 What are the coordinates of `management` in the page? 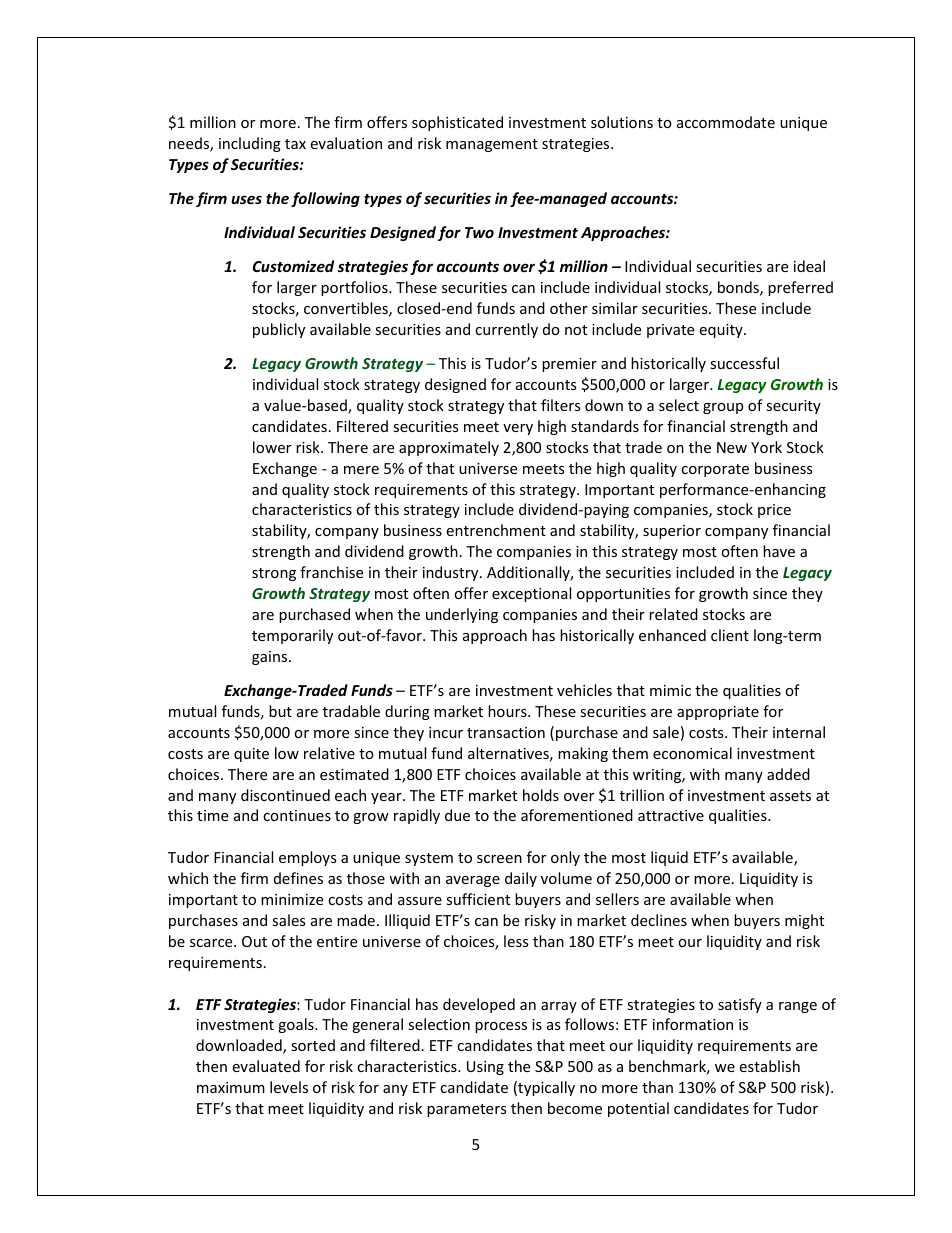 It's located at (492, 145).
